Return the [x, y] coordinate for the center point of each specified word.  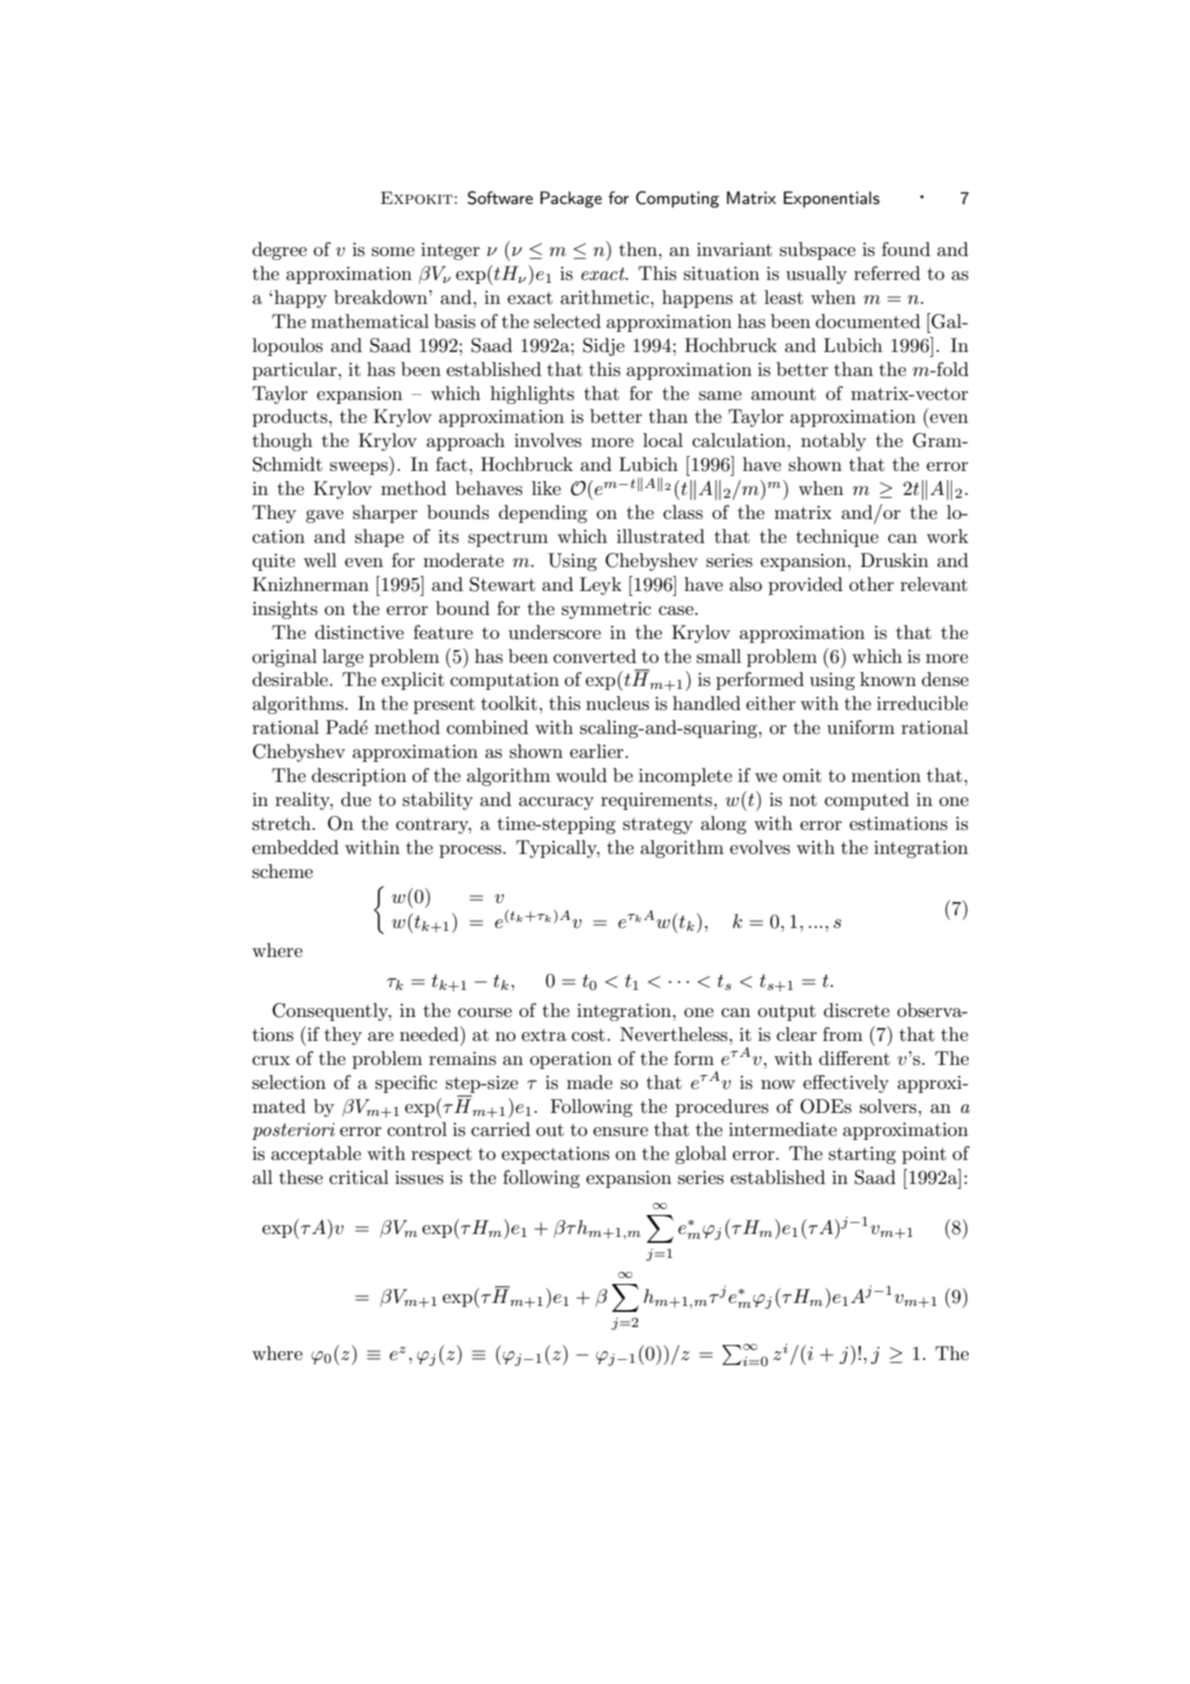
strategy [658, 826]
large [343, 658]
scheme [282, 871]
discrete [857, 1010]
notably [833, 442]
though [282, 442]
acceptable [316, 1155]
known [888, 679]
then [639, 249]
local [663, 440]
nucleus [617, 703]
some [393, 252]
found [906, 249]
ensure [620, 1132]
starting [862, 1155]
